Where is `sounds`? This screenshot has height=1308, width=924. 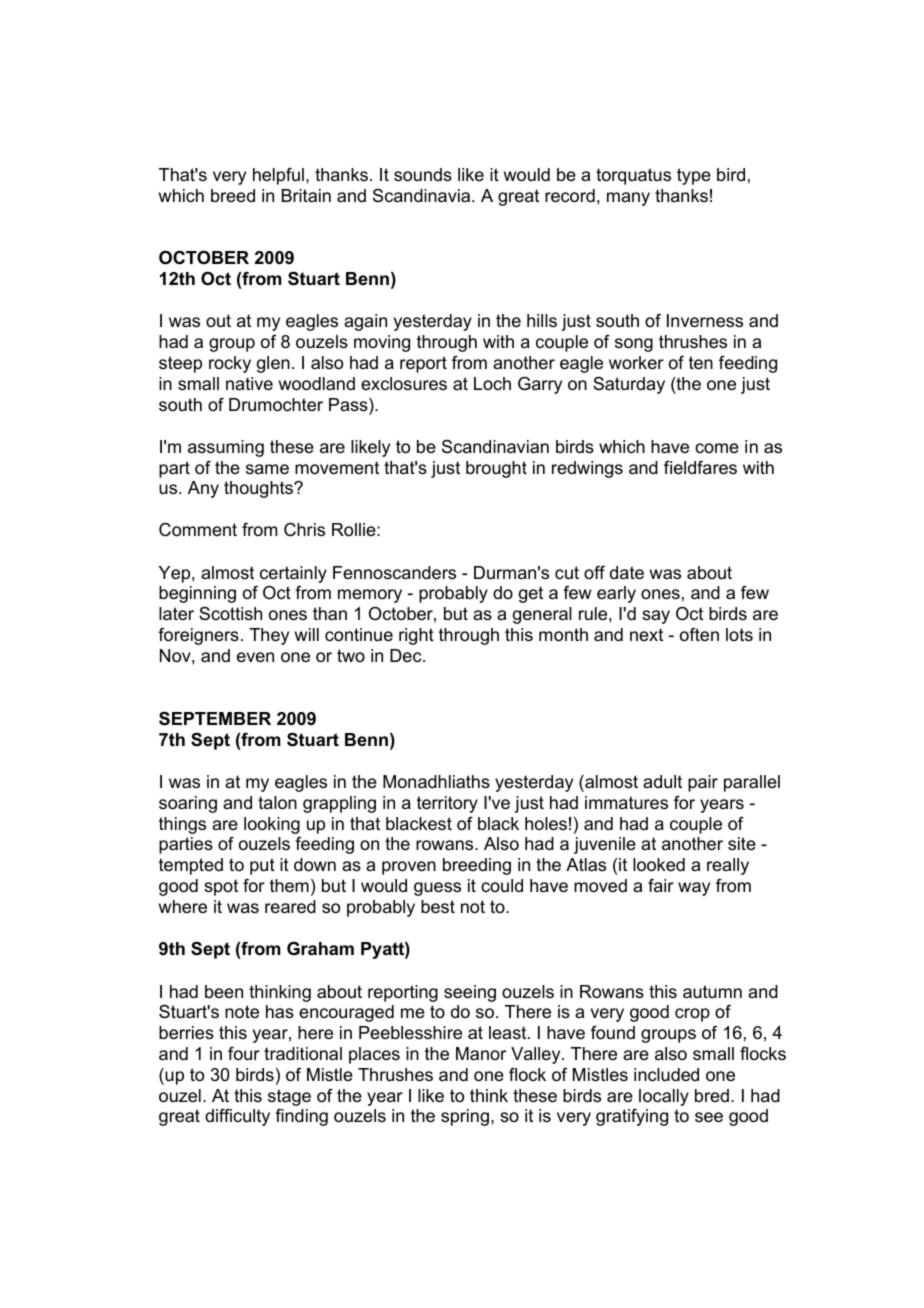 sounds is located at coordinates (423, 175).
